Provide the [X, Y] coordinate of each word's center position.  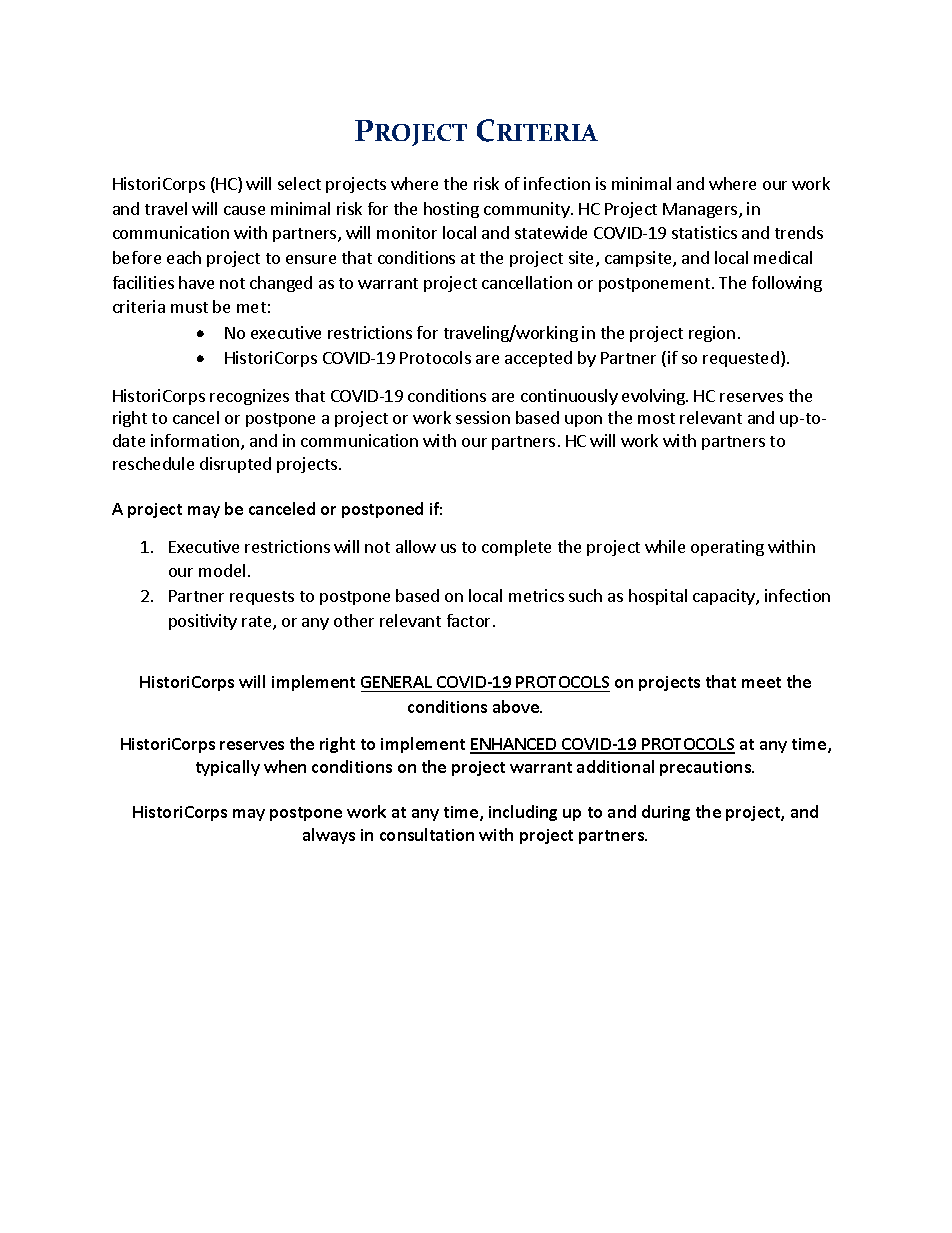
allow [416, 546]
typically [228, 768]
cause [244, 210]
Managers [701, 210]
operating [727, 548]
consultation [427, 834]
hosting [451, 210]
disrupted [235, 465]
